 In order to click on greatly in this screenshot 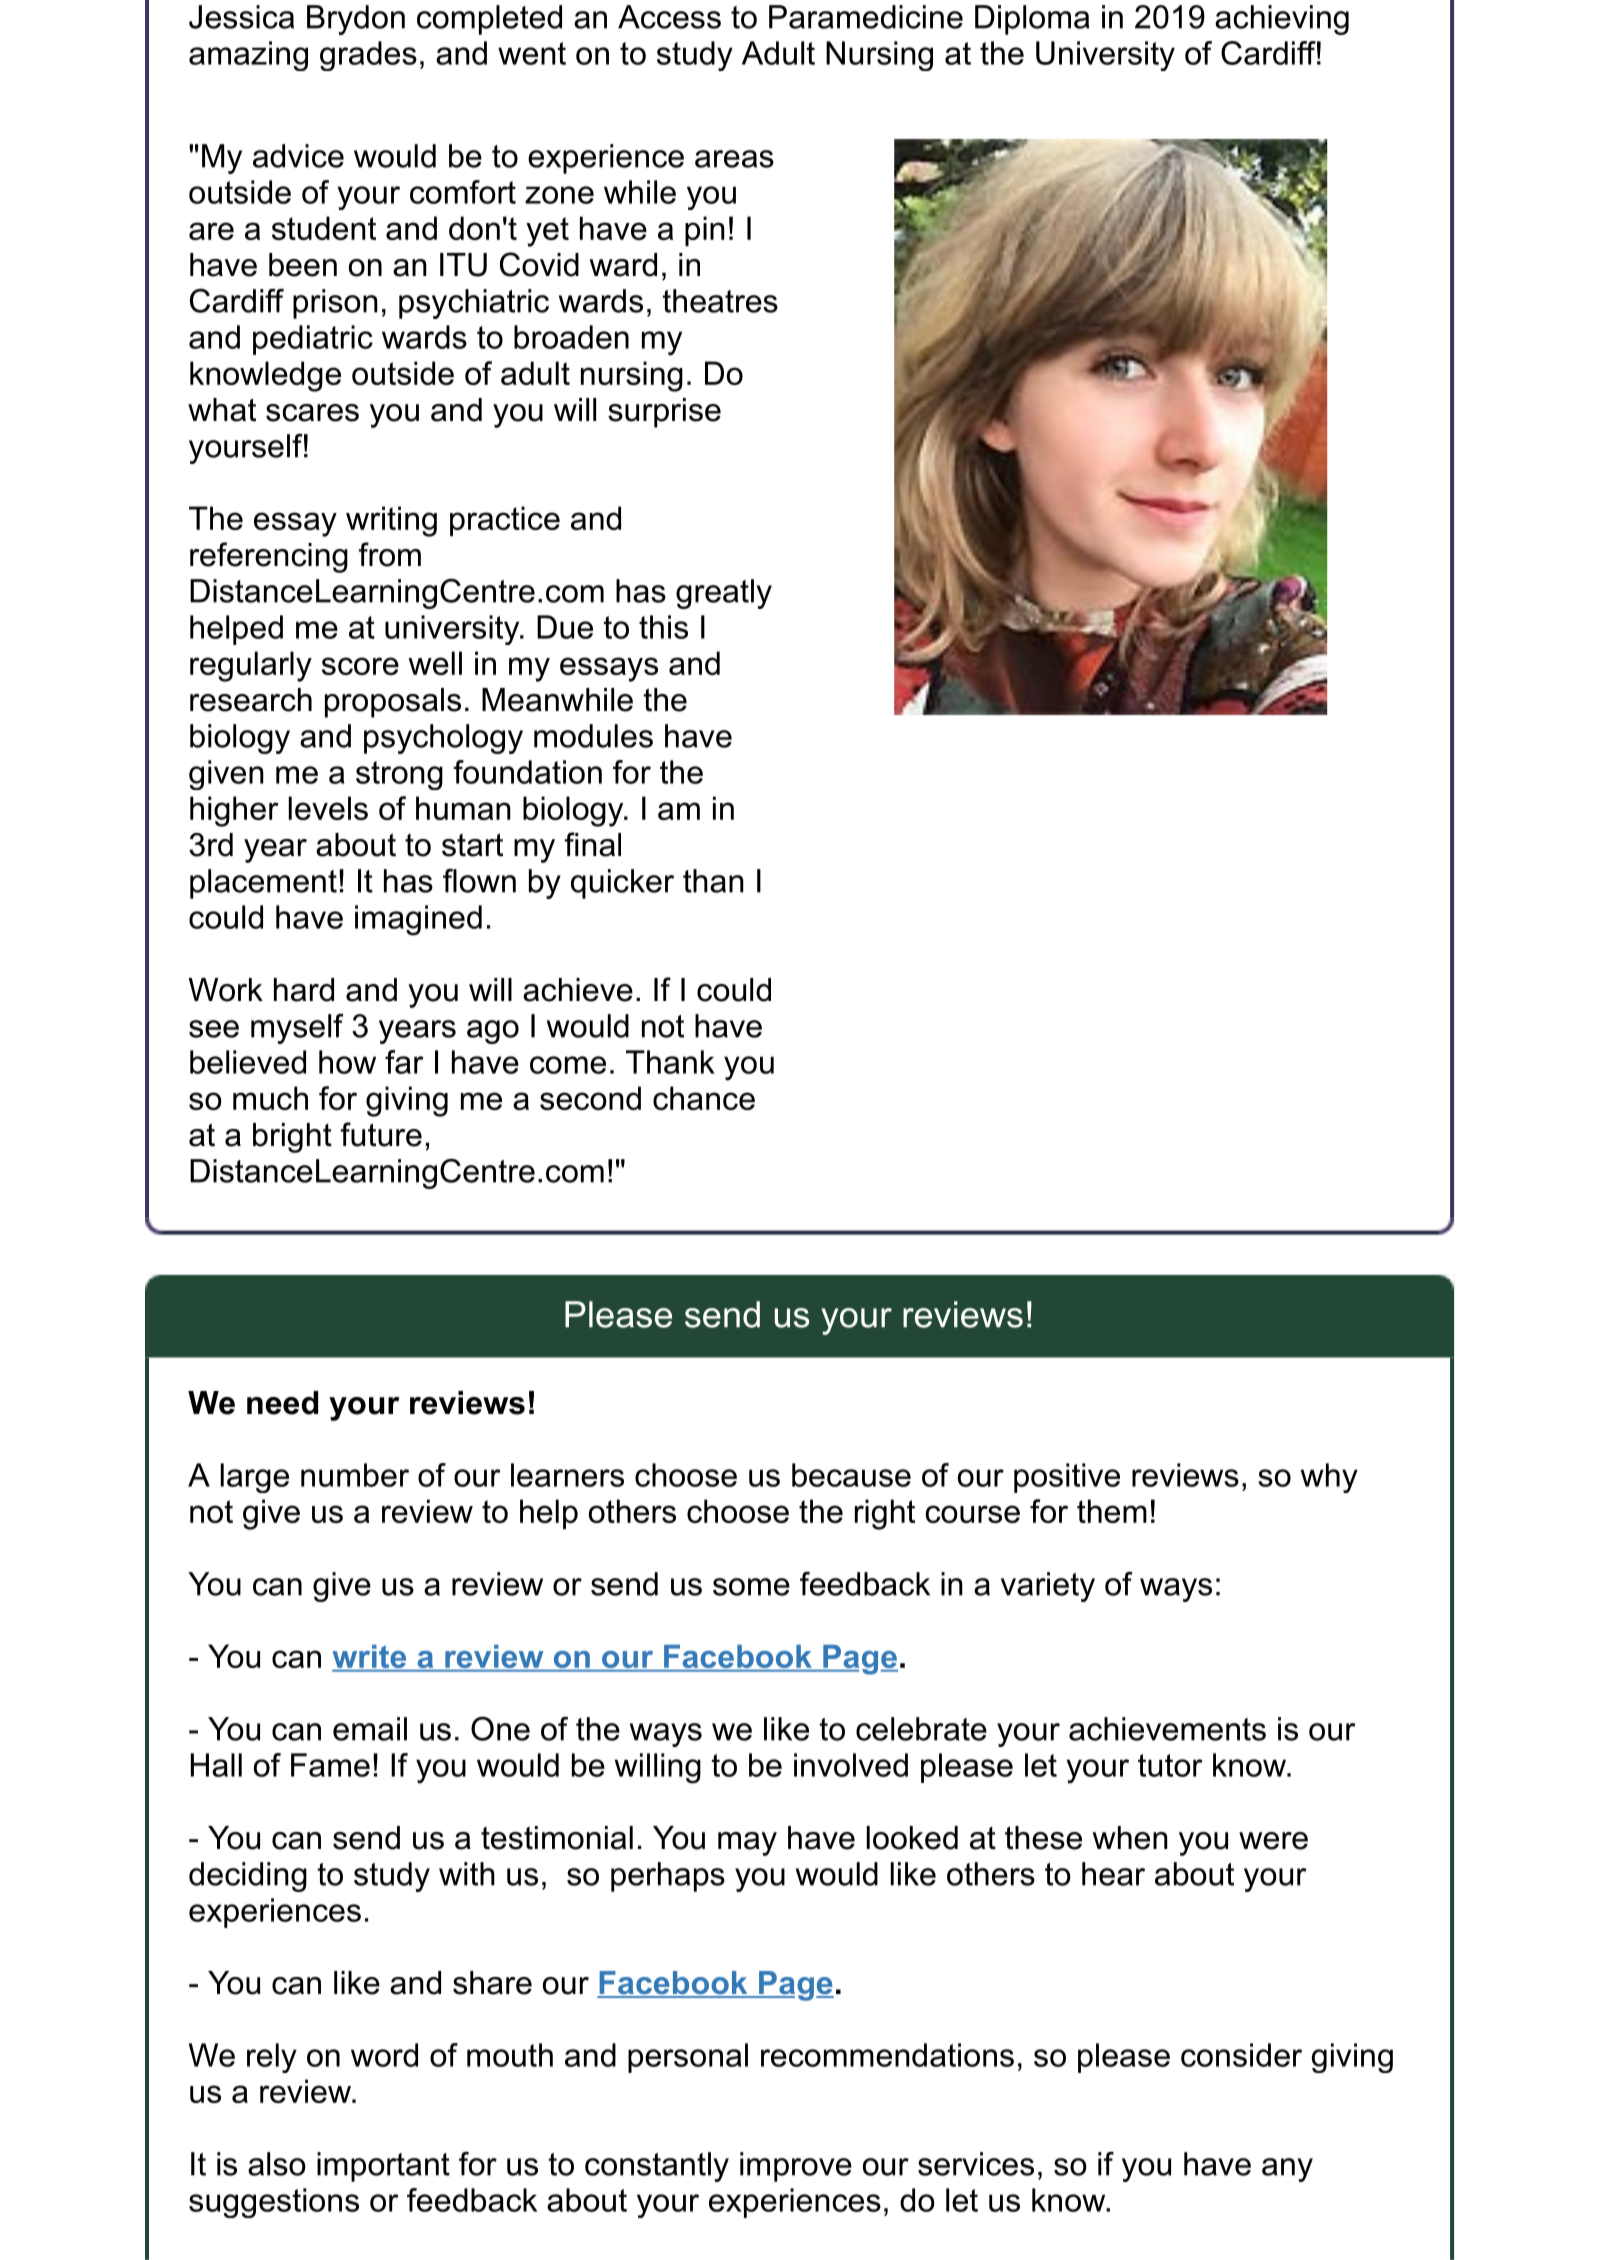, I will do `click(724, 594)`.
